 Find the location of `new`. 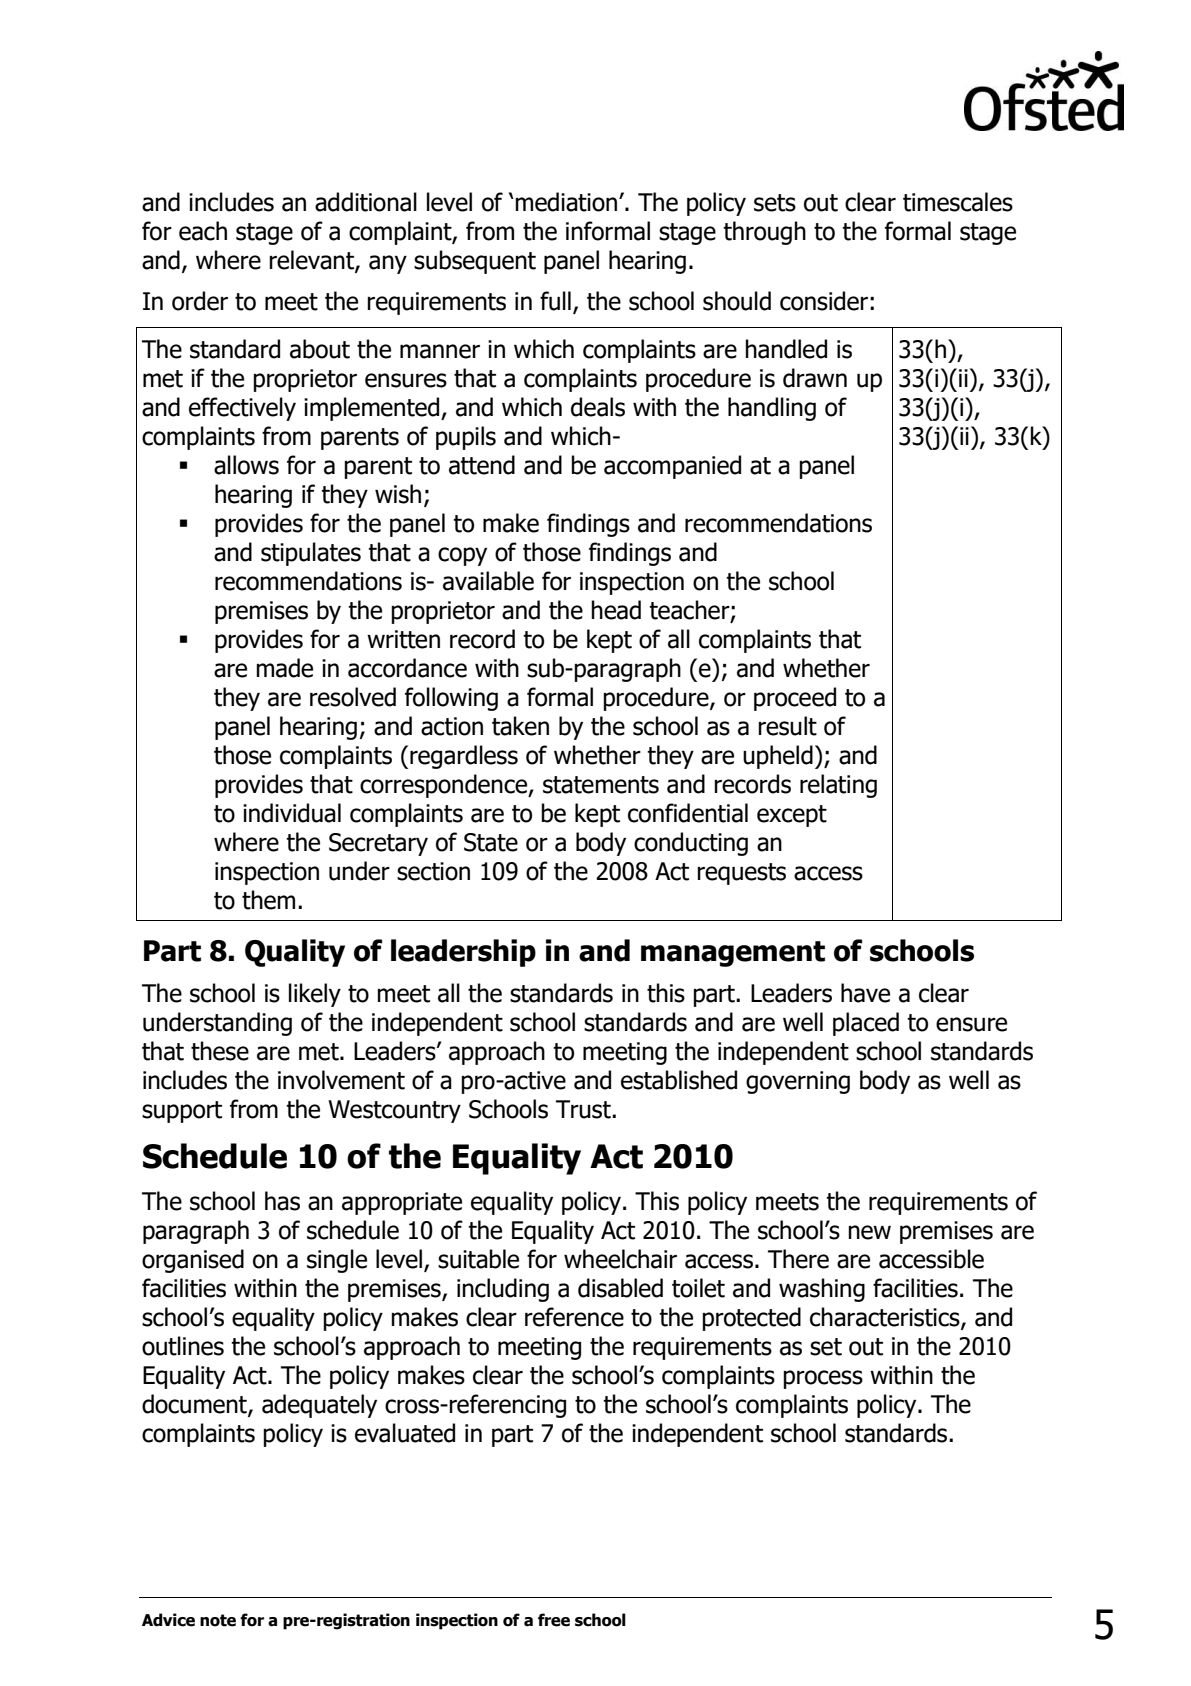

new is located at coordinates (869, 1232).
